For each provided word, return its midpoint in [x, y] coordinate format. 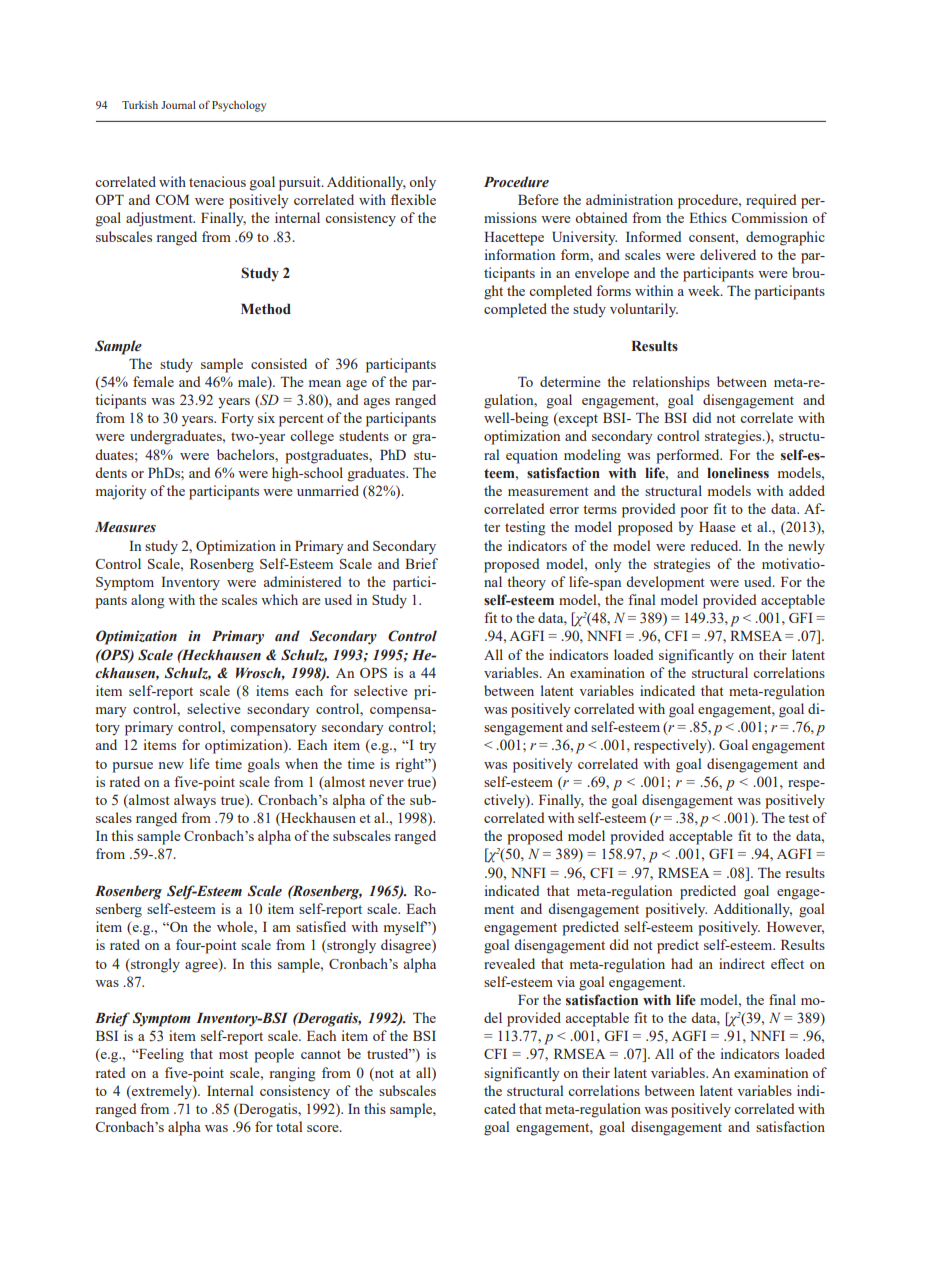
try [427, 747]
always [195, 801]
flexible [413, 199]
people [274, 1055]
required [771, 201]
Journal [178, 105]
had [682, 963]
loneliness [738, 472]
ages [377, 403]
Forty [237, 420]
